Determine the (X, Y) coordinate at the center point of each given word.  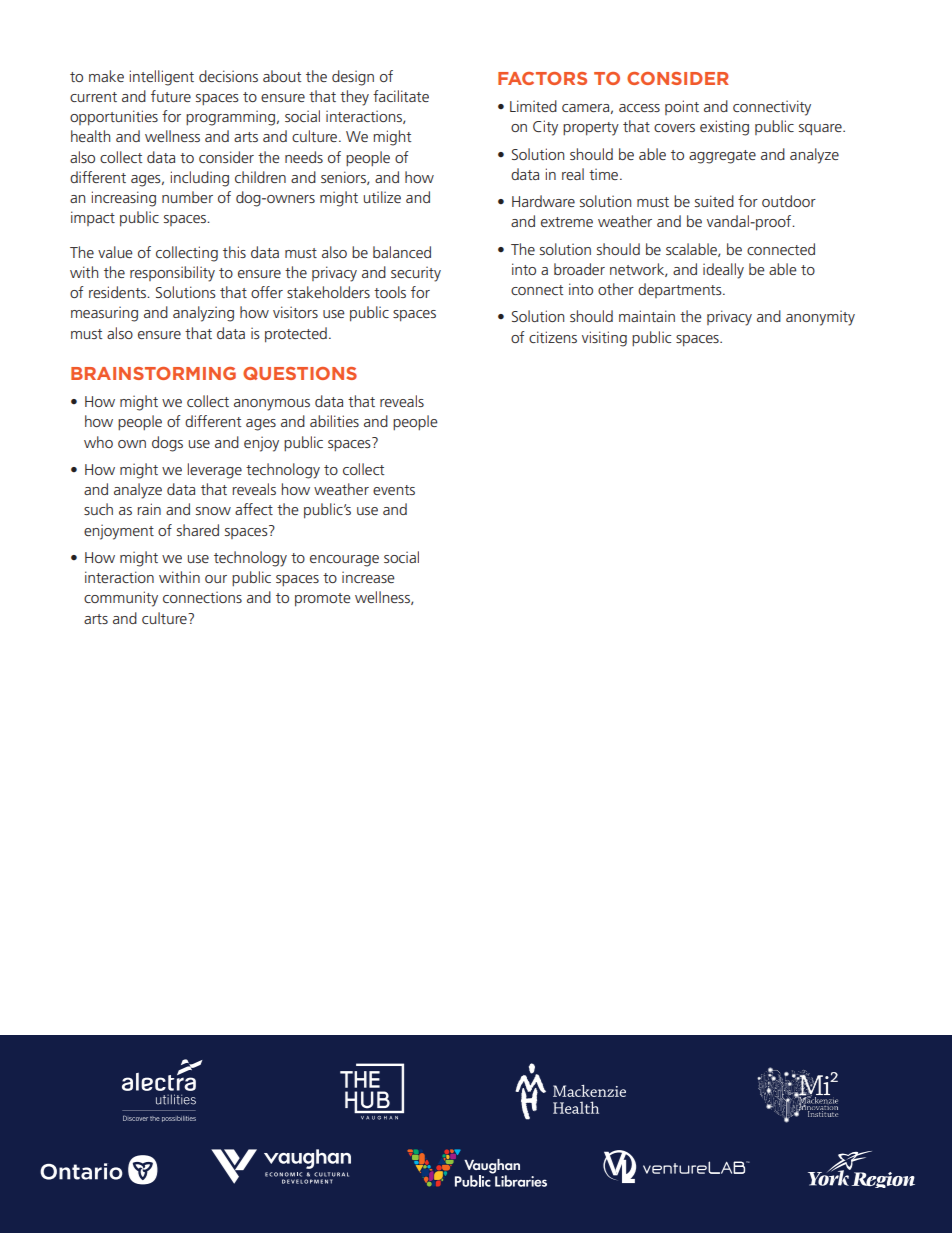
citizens (553, 337)
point (682, 107)
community (121, 599)
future (171, 96)
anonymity (820, 318)
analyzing (203, 314)
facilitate (401, 96)
